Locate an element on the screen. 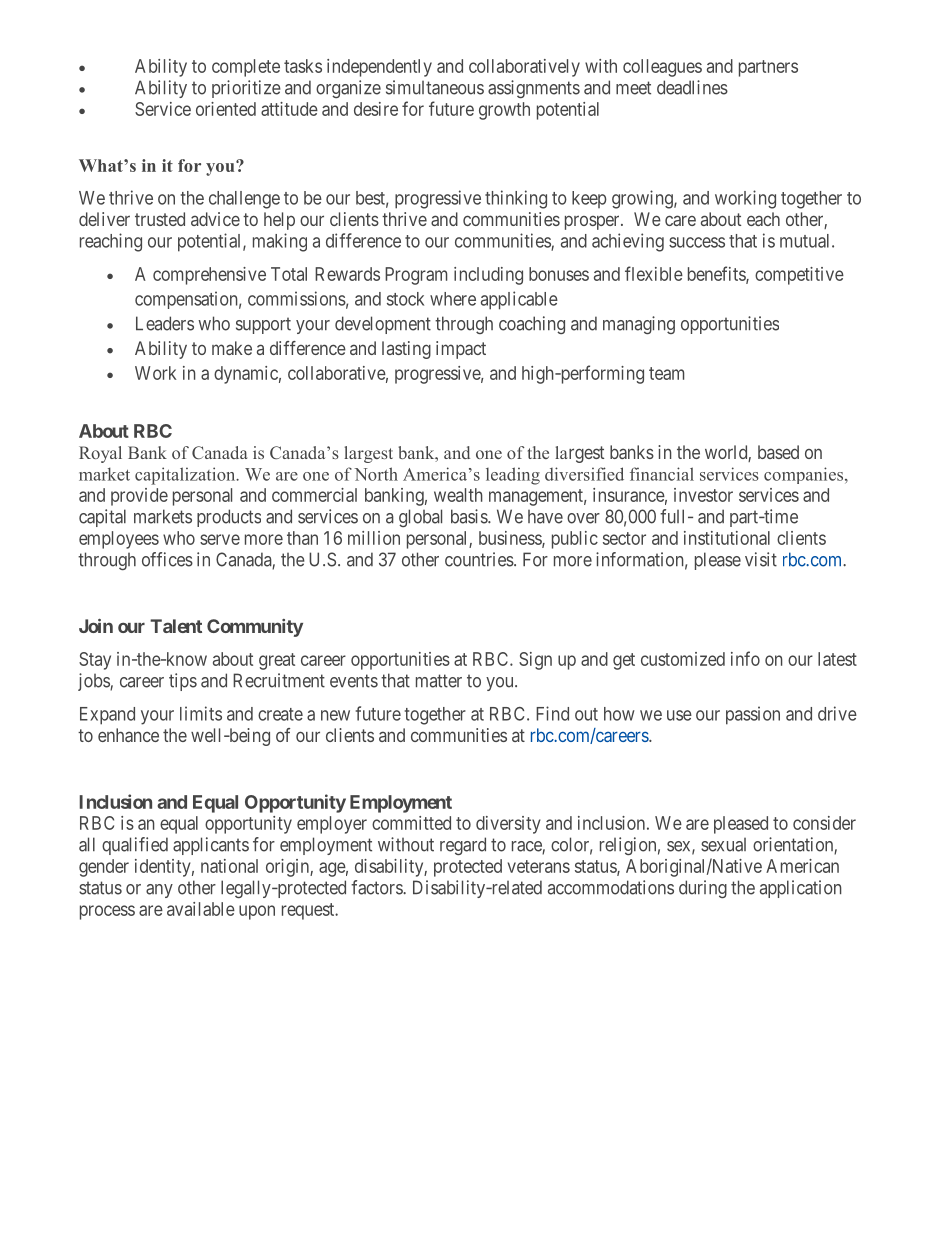  make is located at coordinates (232, 348).
